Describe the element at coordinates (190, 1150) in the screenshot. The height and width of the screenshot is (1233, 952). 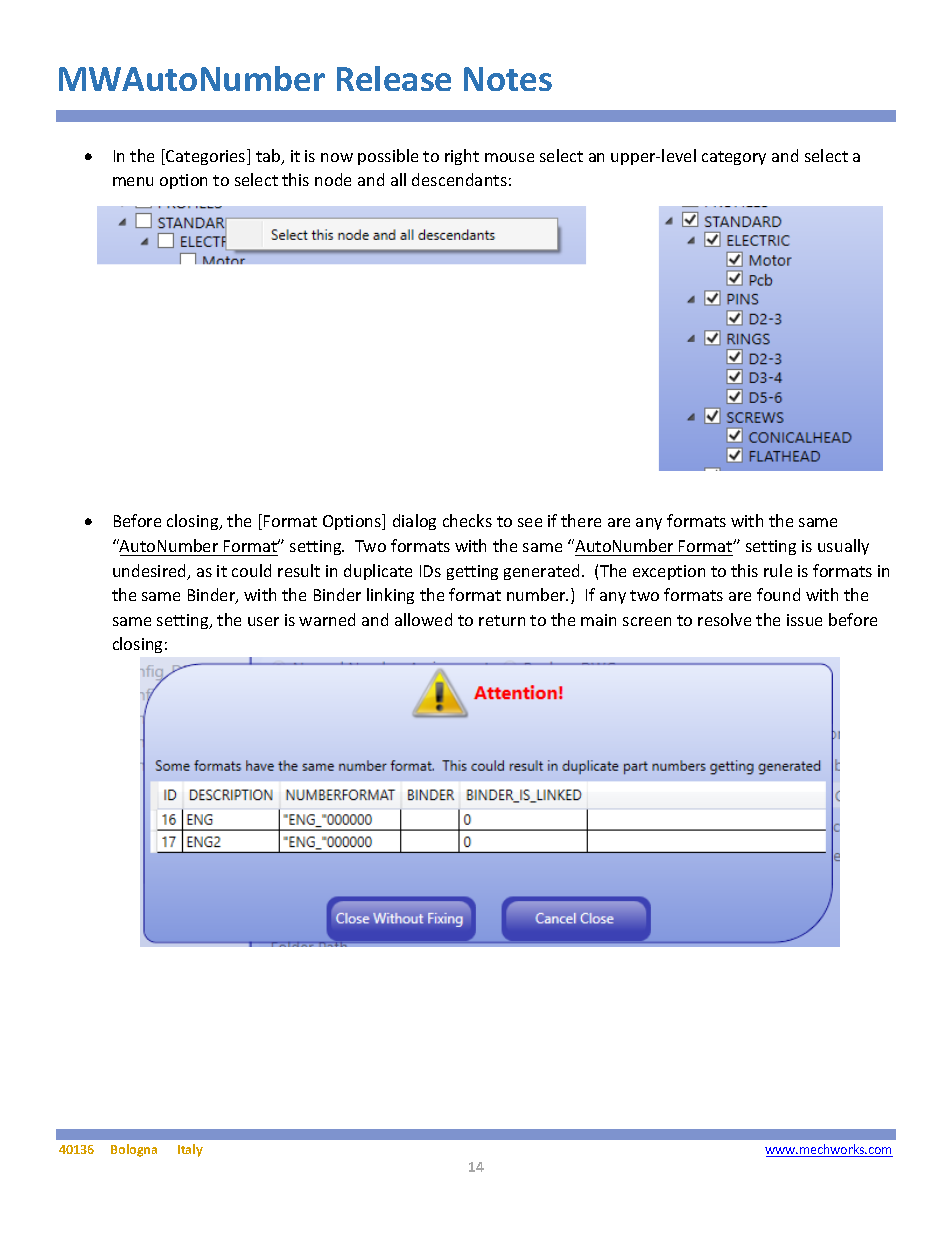
I see `Italy` at that location.
